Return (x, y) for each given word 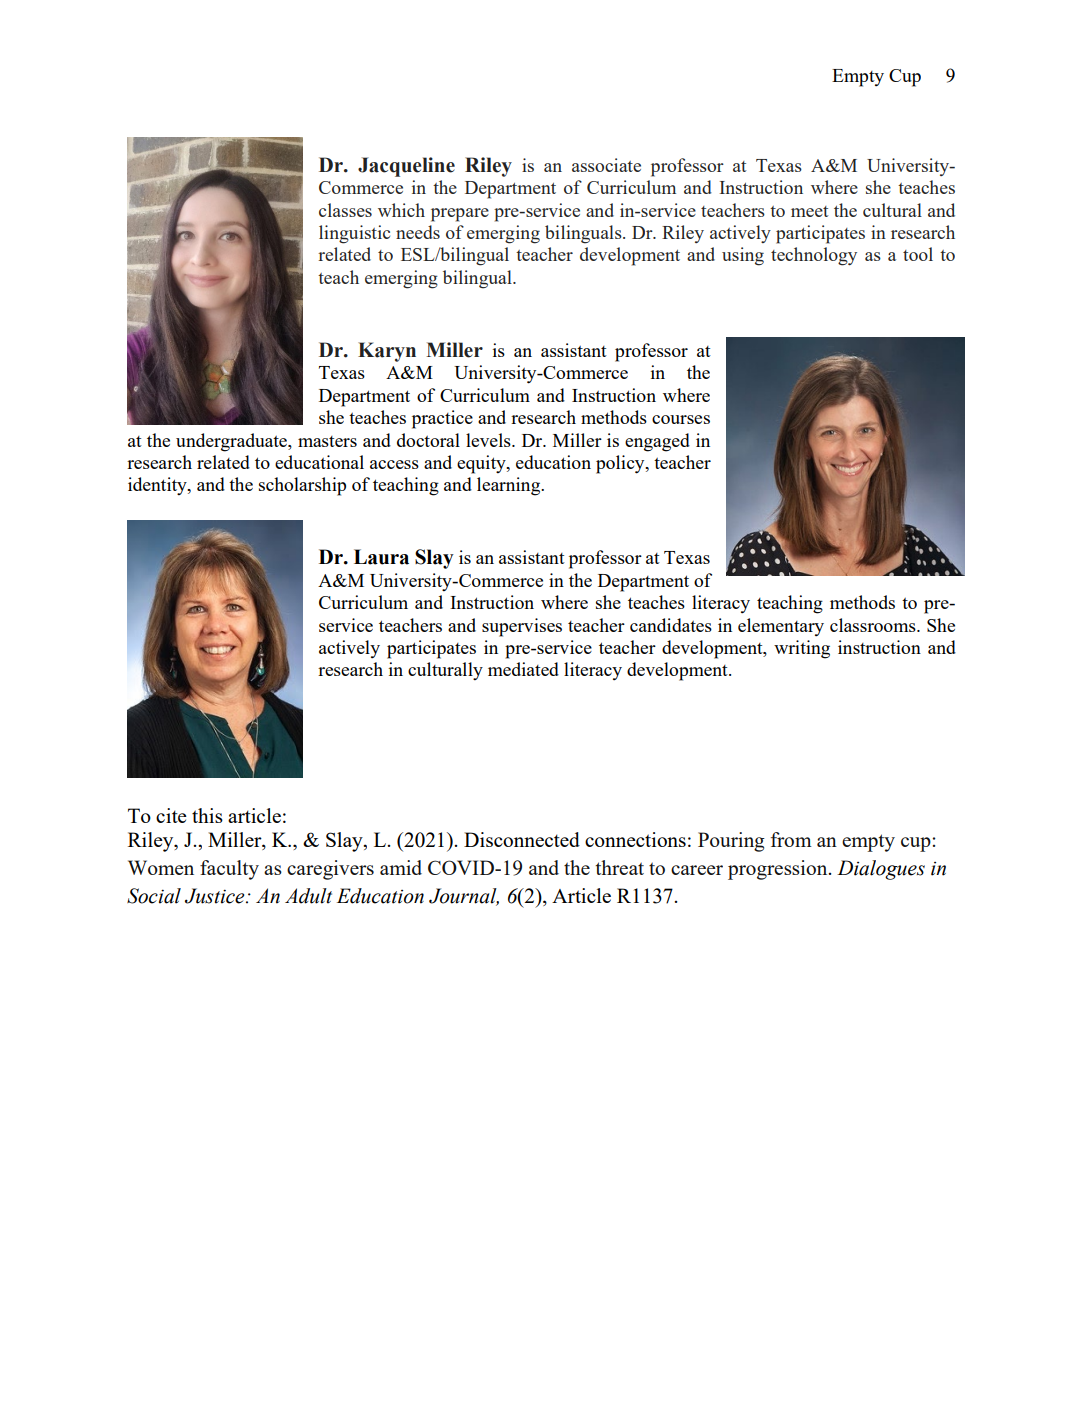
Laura (381, 557)
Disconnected (522, 839)
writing (802, 649)
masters (327, 441)
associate (606, 165)
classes (345, 210)
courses (681, 419)
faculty (229, 870)
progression (779, 870)
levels (489, 440)
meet (809, 211)
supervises (522, 627)
